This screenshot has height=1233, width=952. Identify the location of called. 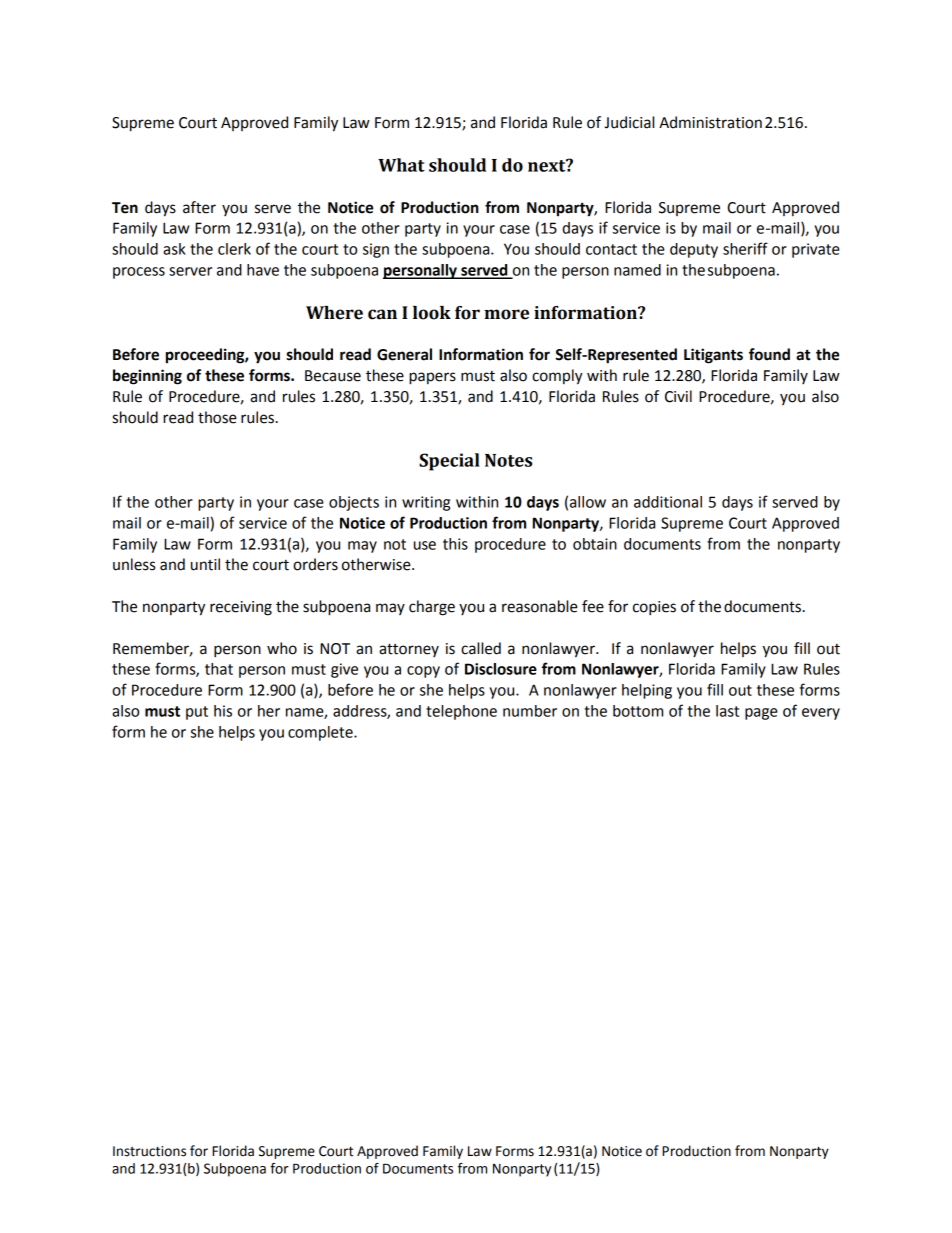
(481, 648).
